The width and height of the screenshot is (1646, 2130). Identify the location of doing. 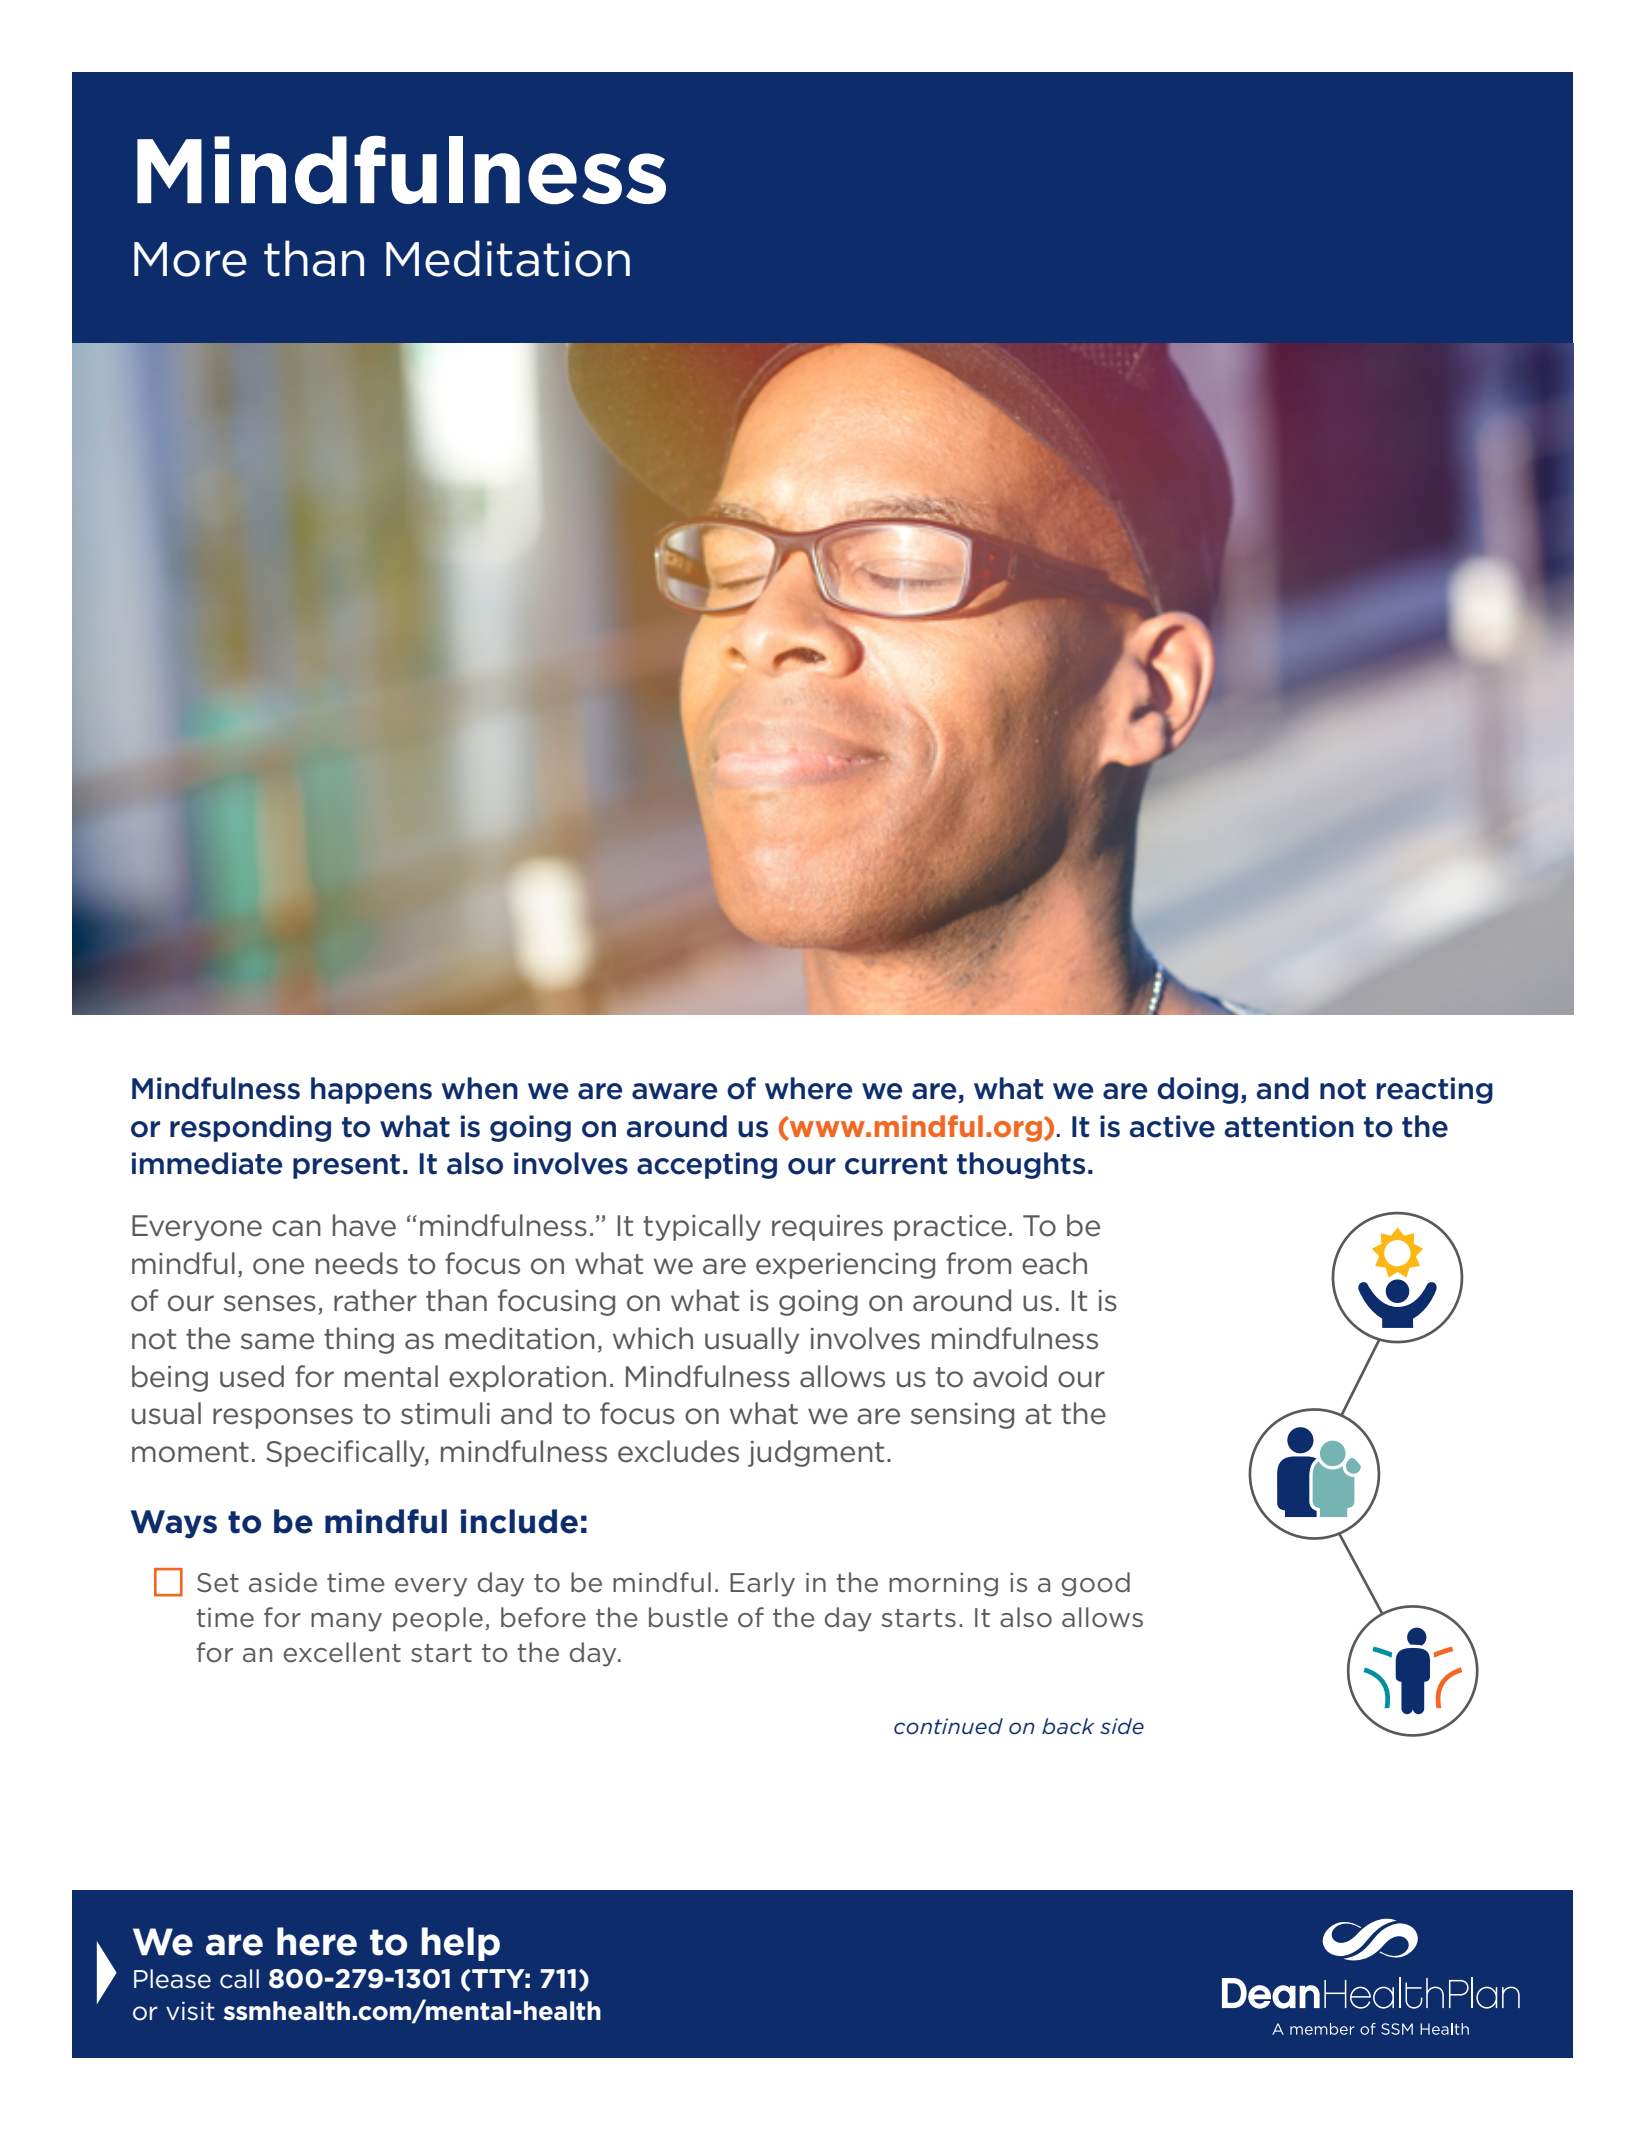
(1197, 1090).
